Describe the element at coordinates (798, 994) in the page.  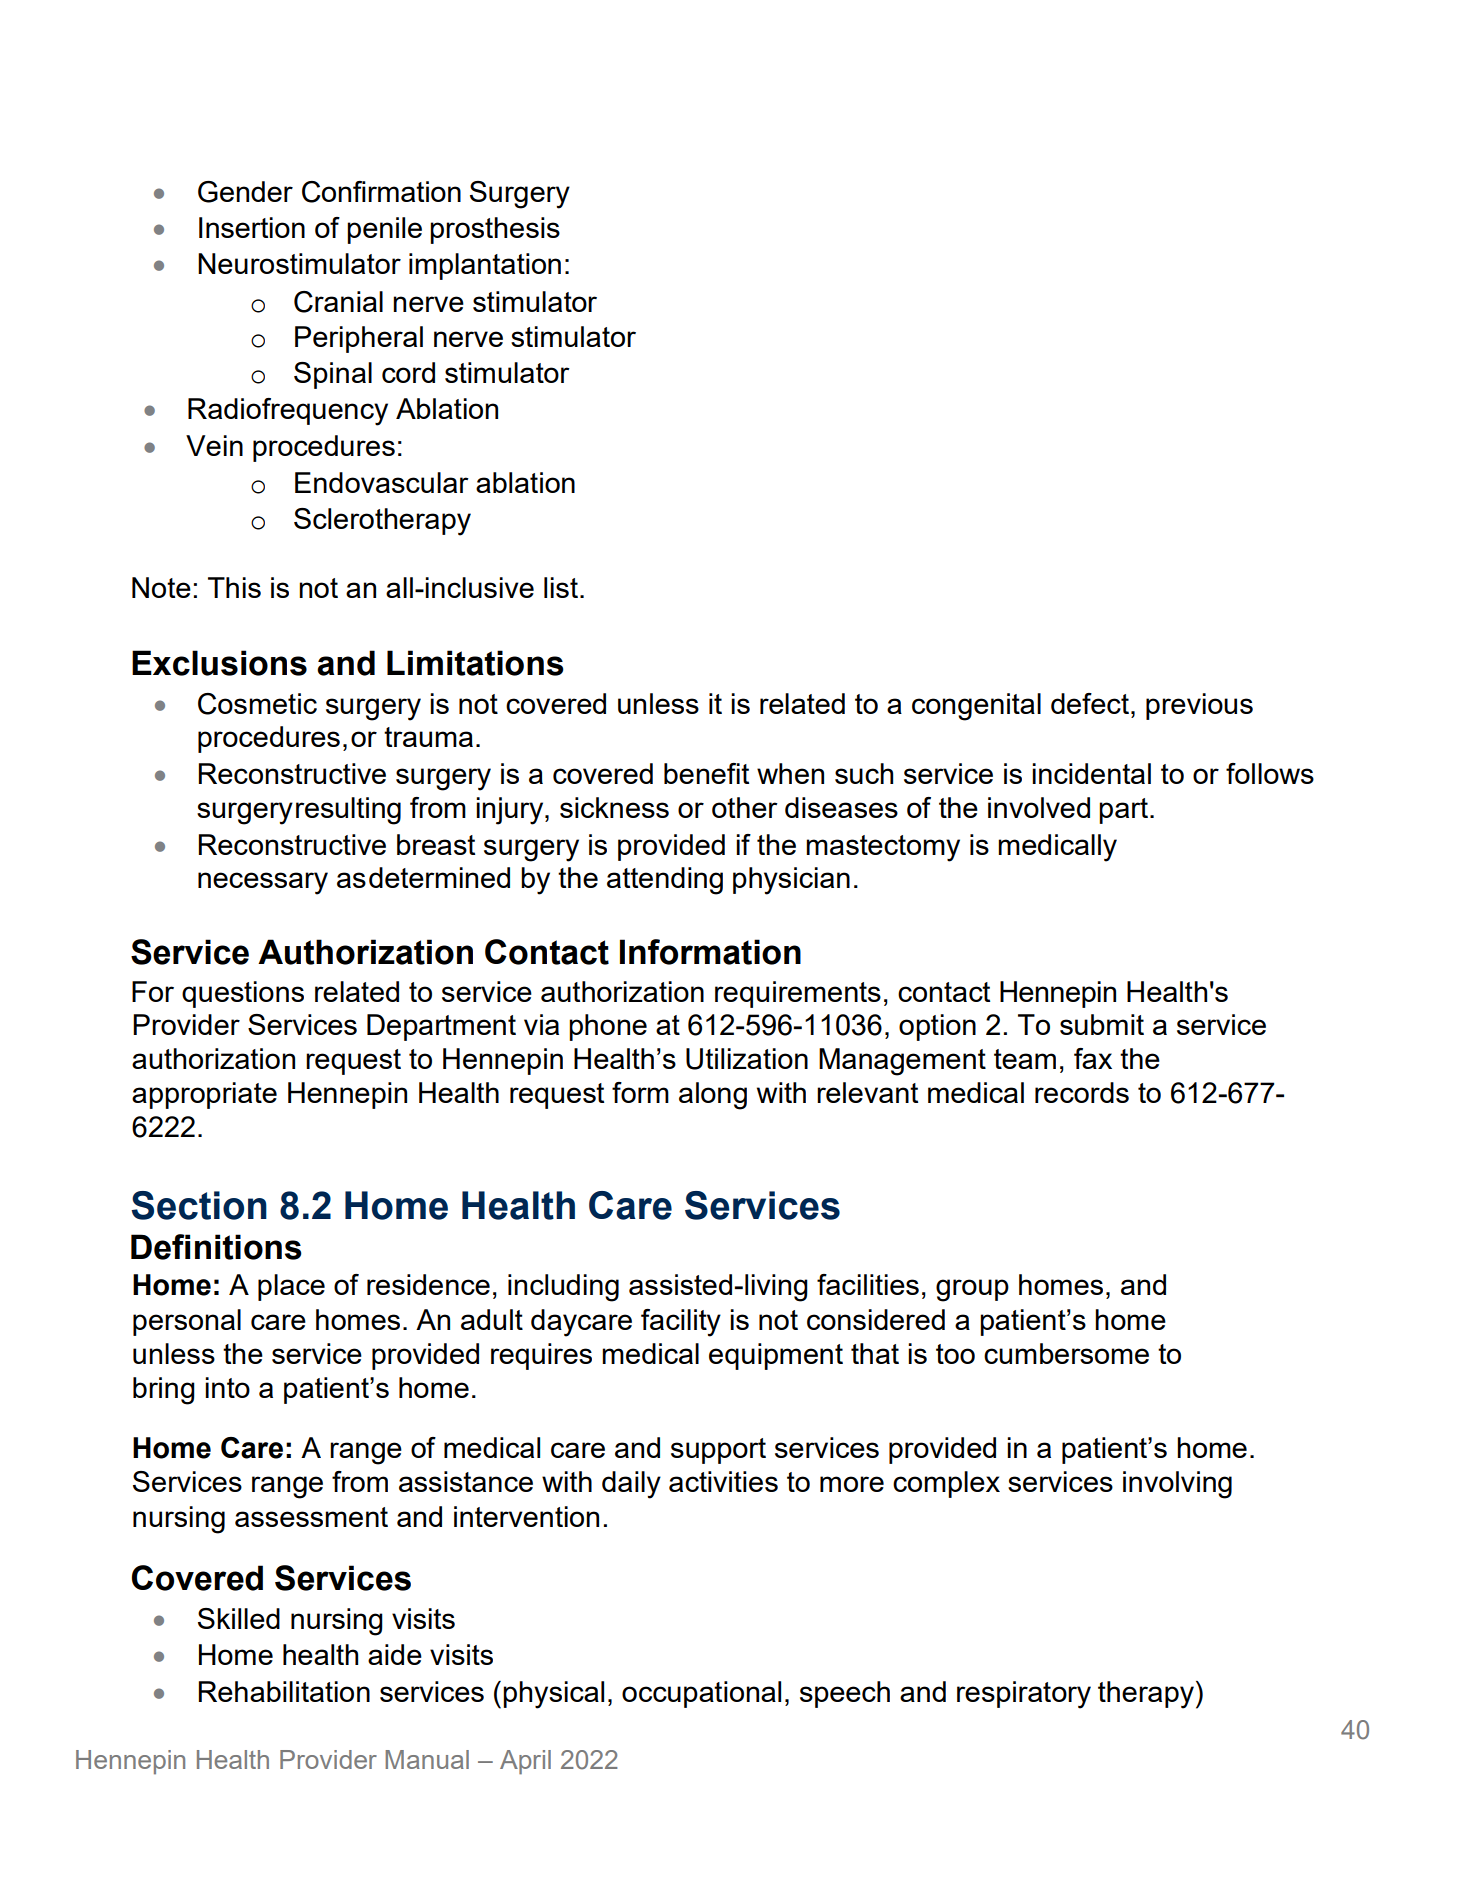
I see `requirements` at that location.
